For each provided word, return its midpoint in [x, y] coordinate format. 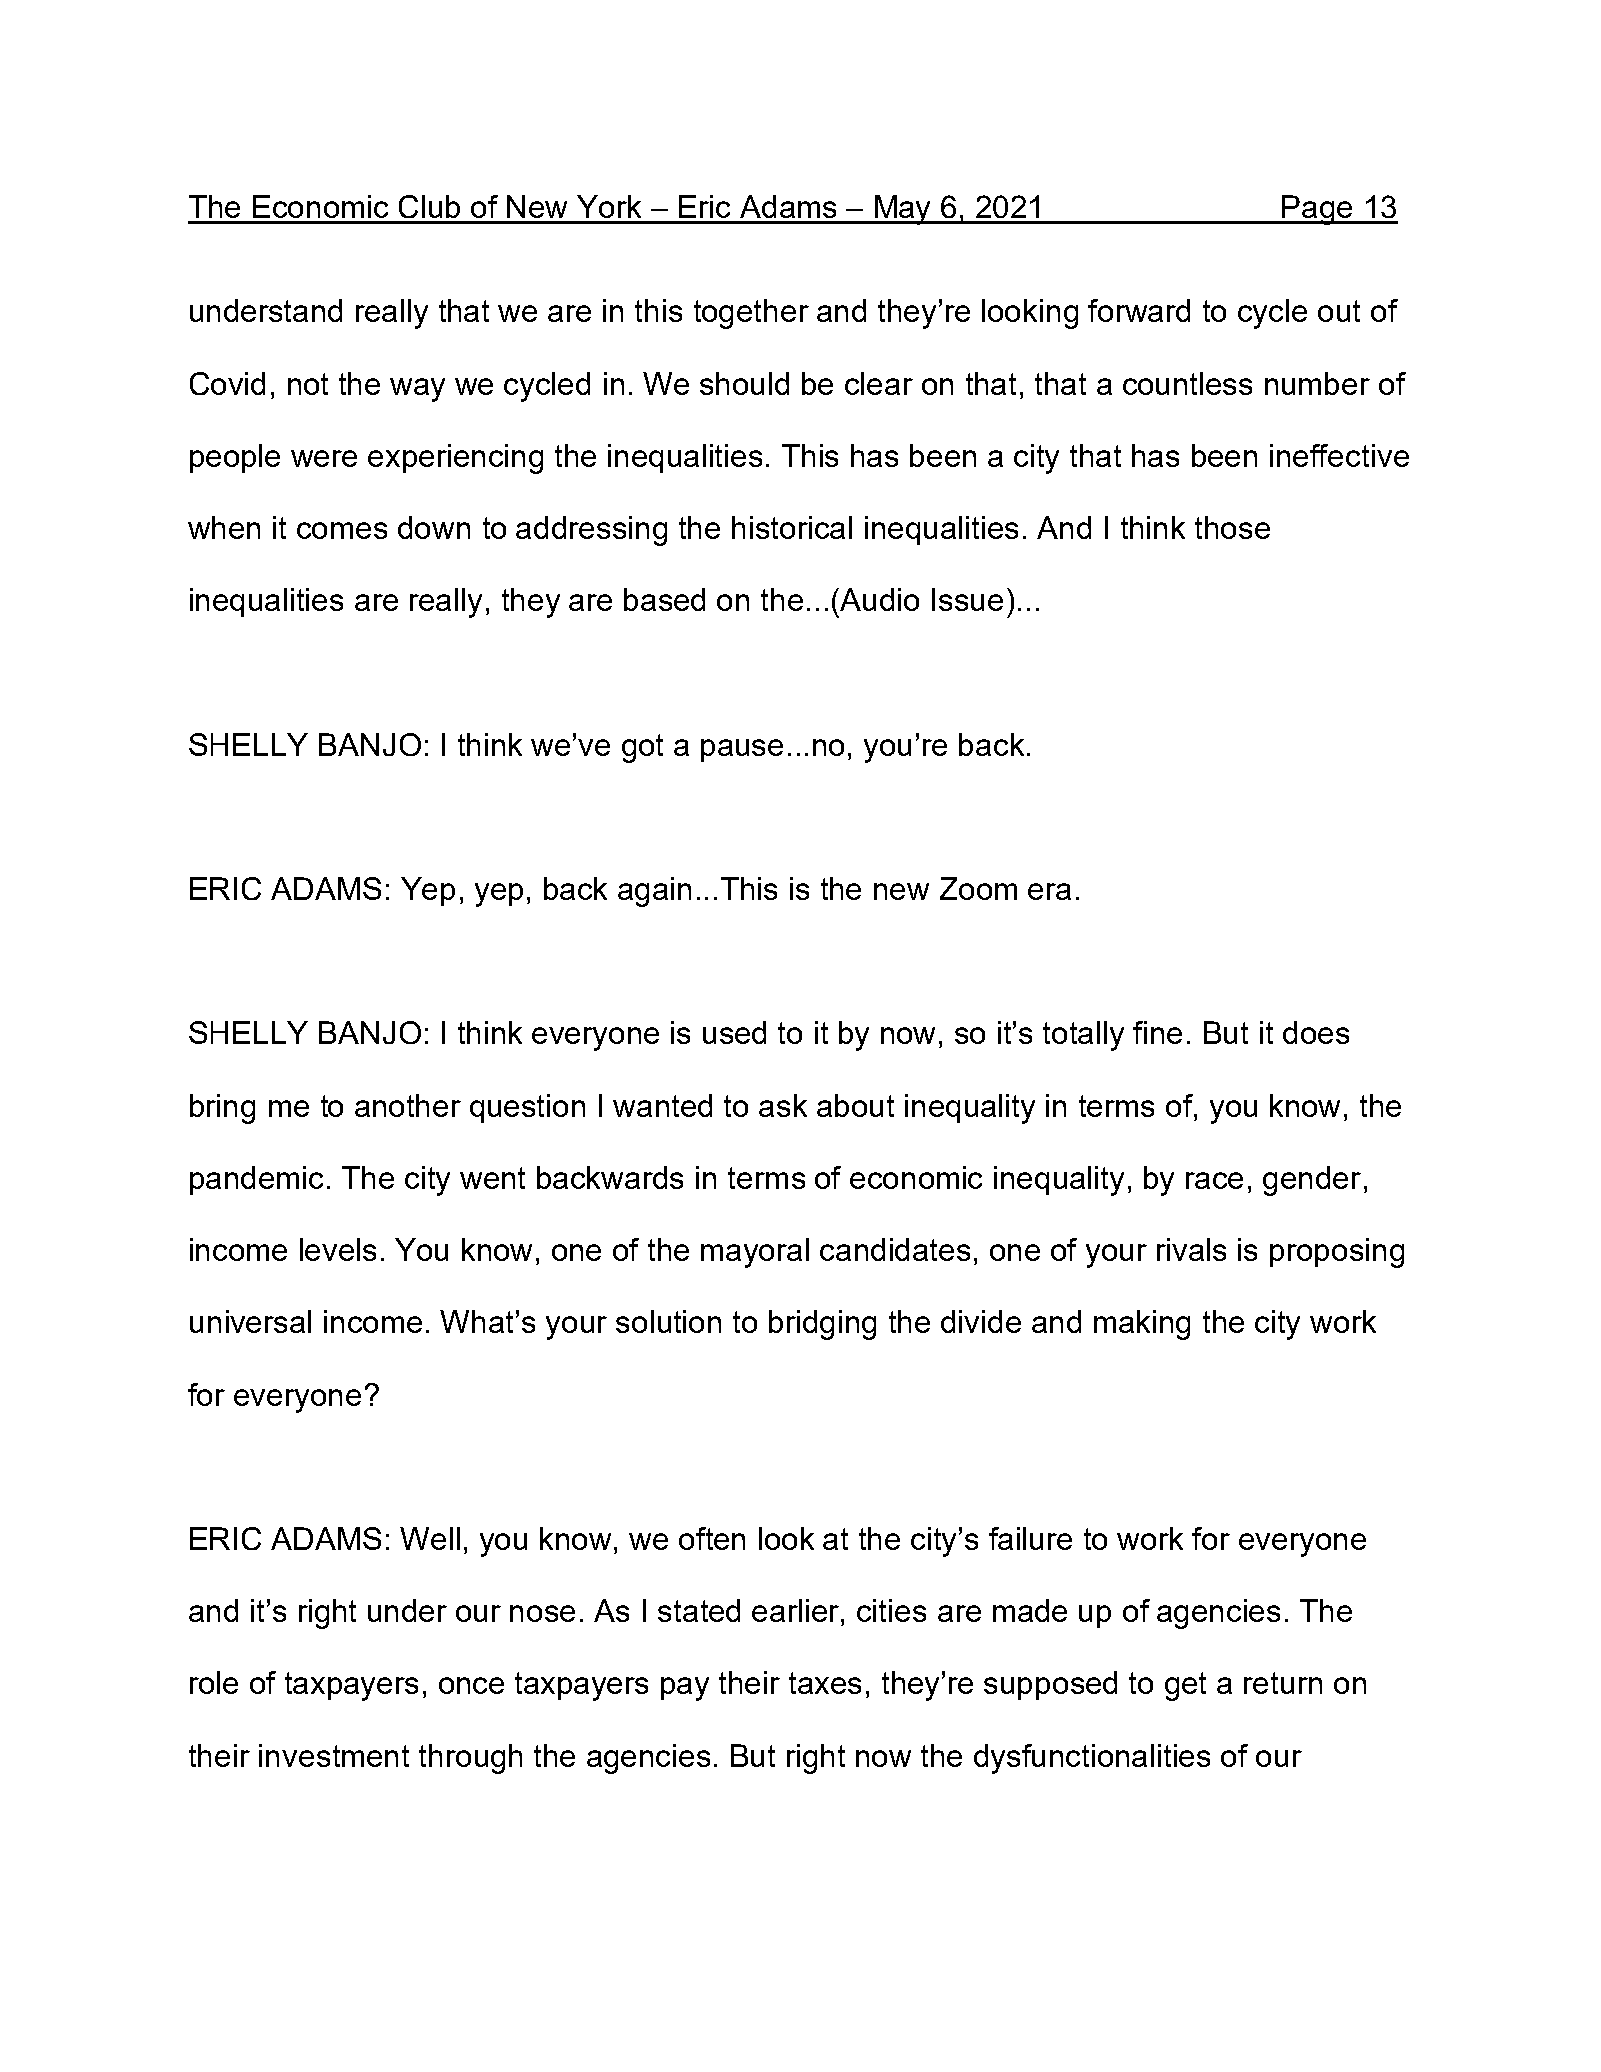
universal [250, 1321]
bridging [822, 1325]
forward [1139, 310]
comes [342, 530]
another [408, 1105]
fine [1157, 1032]
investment [334, 1755]
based [664, 599]
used [734, 1032]
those [1232, 527]
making [1142, 1325]
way [417, 390]
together [751, 314]
